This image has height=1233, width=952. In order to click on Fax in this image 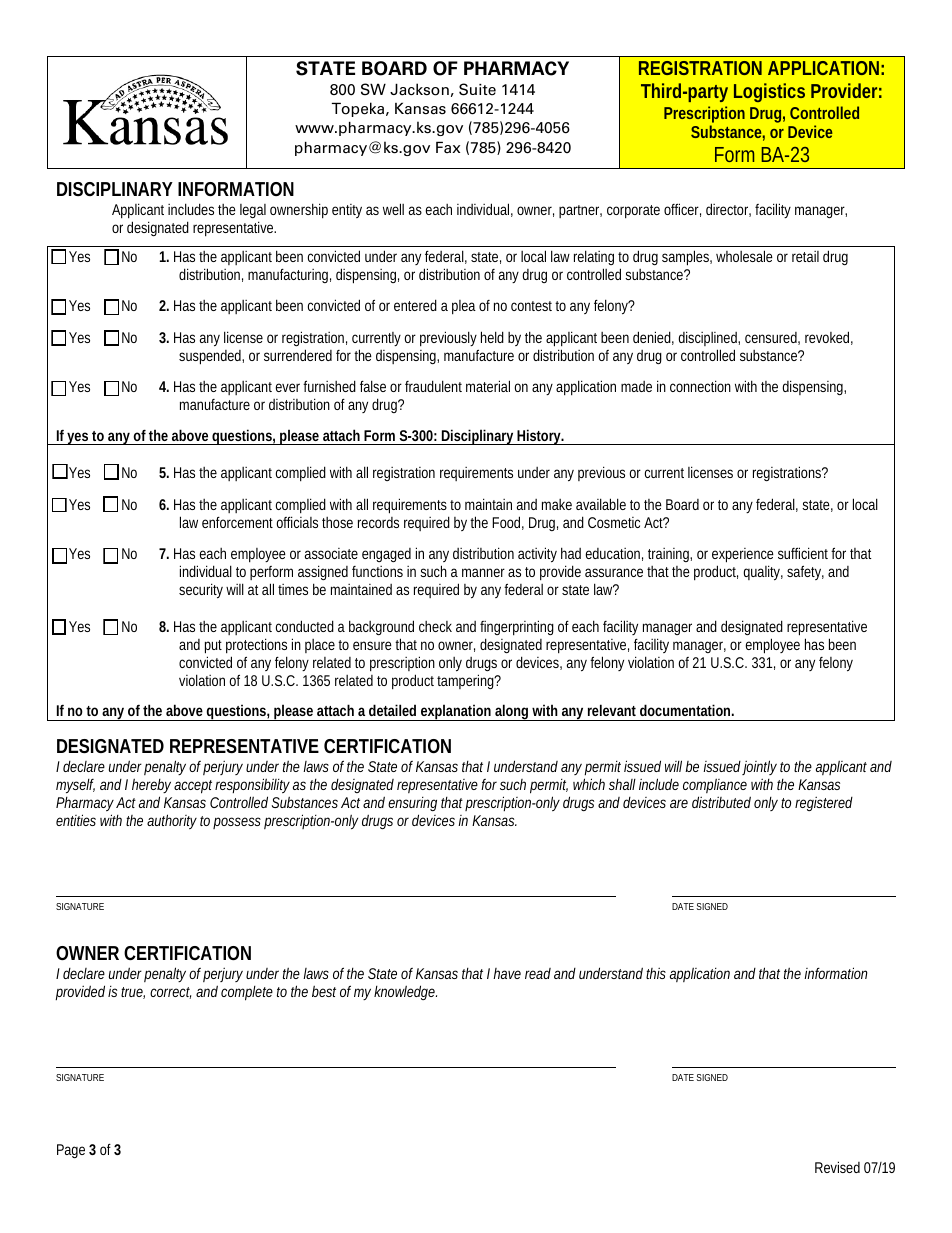, I will do `click(448, 147)`.
